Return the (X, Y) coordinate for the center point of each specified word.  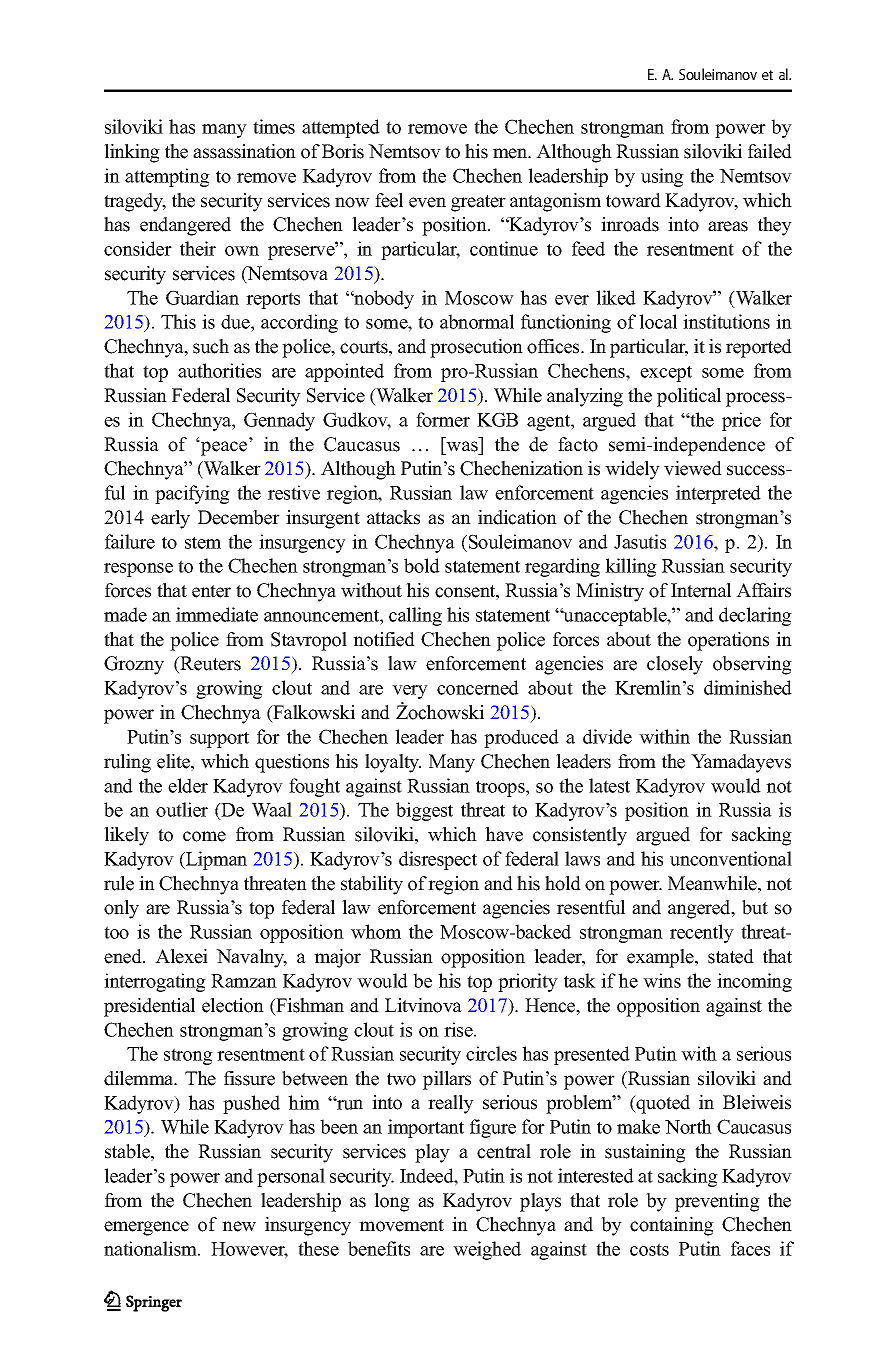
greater (478, 203)
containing (672, 1226)
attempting (167, 177)
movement (401, 1225)
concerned (478, 687)
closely (675, 665)
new (239, 1226)
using (662, 177)
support (219, 739)
